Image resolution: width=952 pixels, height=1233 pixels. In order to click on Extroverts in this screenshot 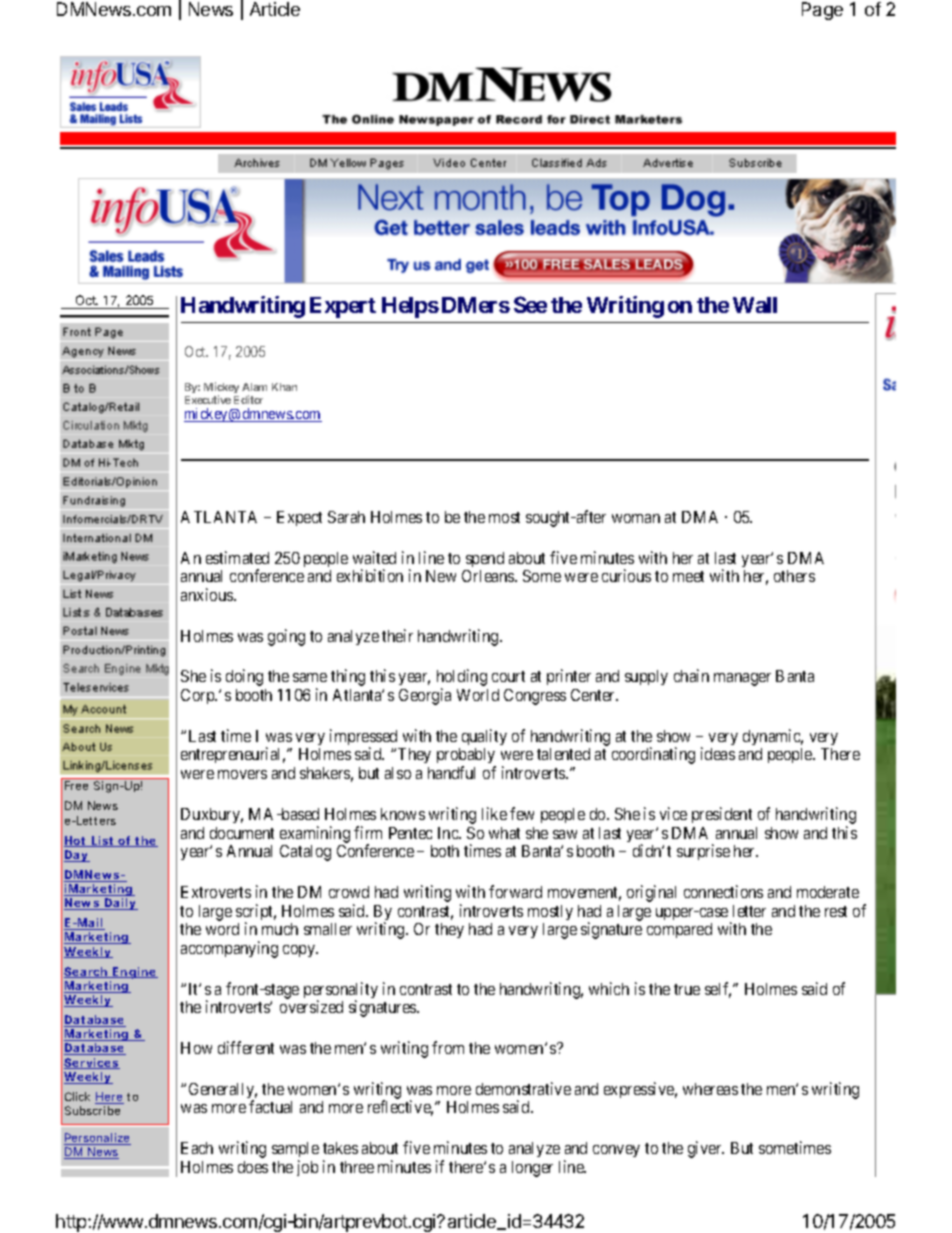, I will do `click(216, 892)`.
